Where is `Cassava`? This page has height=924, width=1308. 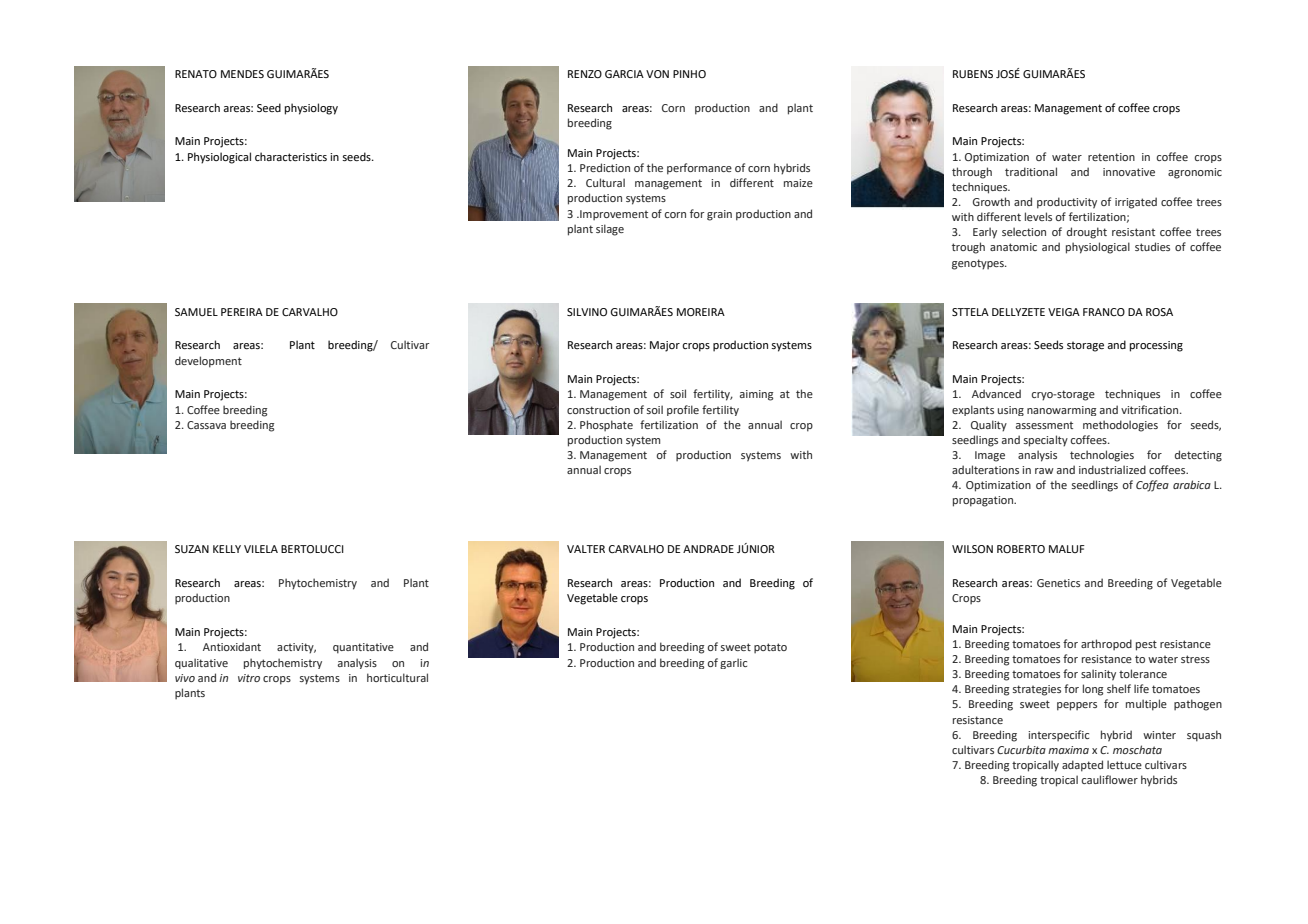
Cassava is located at coordinates (206, 425).
